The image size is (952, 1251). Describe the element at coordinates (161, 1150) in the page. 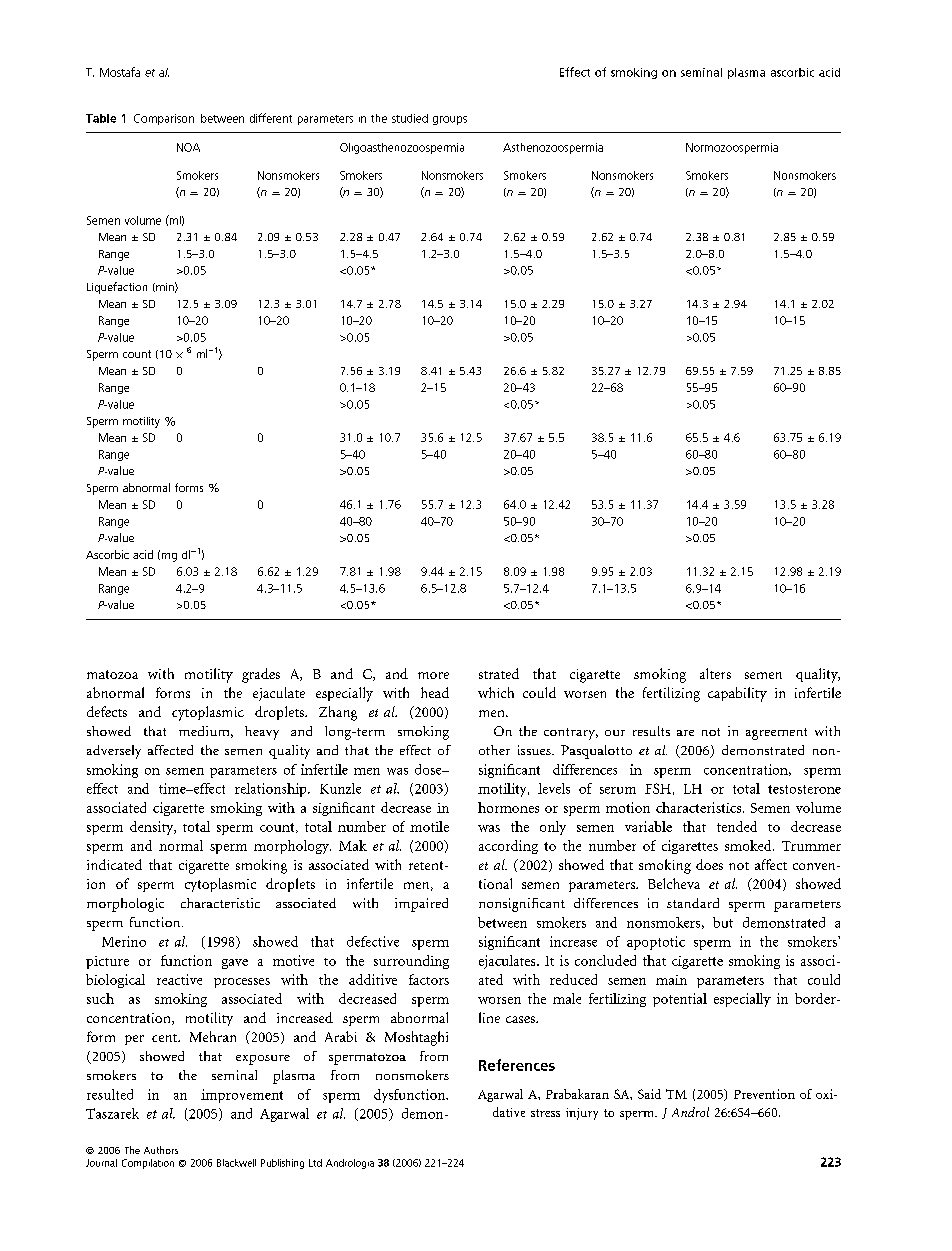

I see `Authors` at that location.
